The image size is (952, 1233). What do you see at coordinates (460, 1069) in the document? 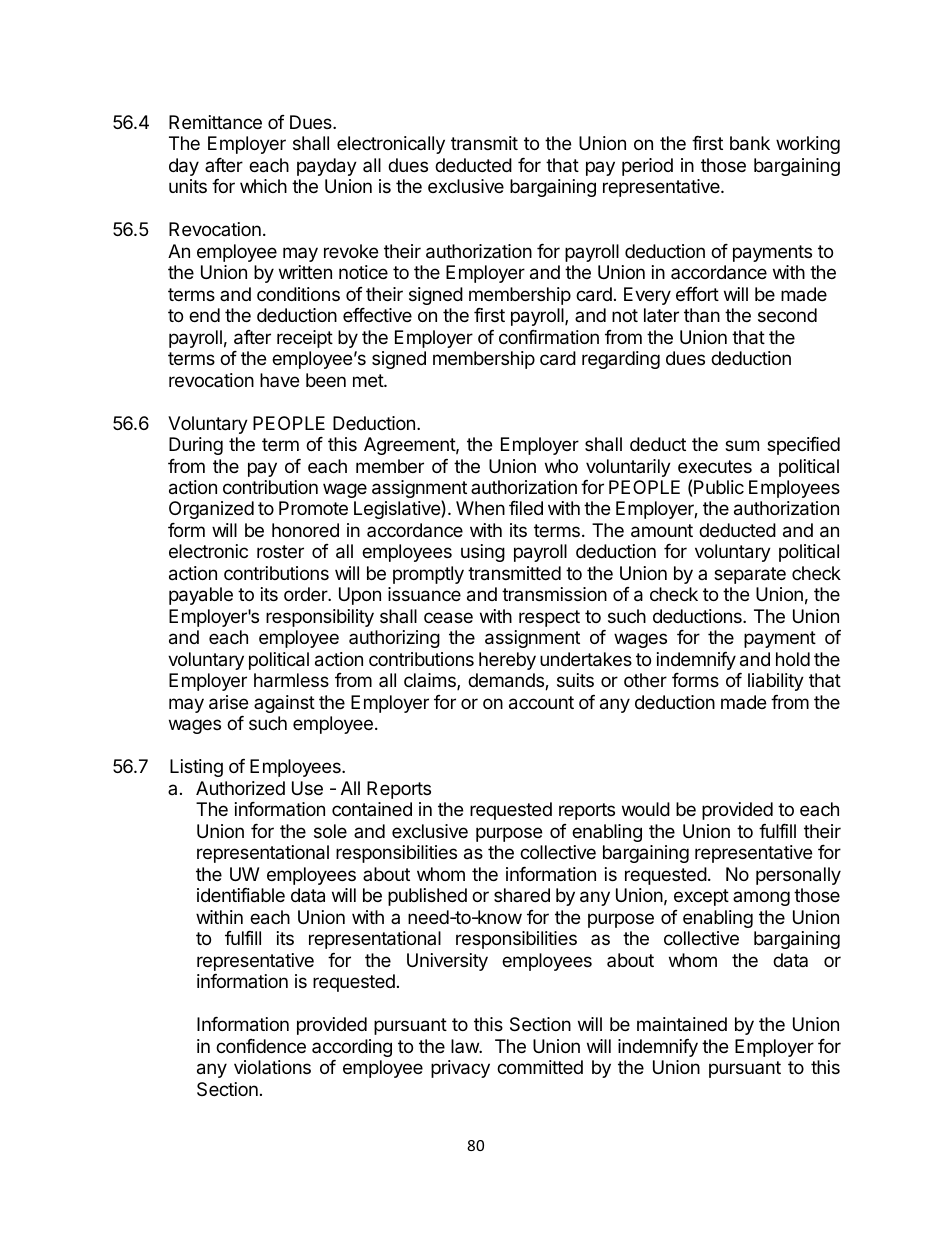
I see `privacy` at bounding box center [460, 1069].
